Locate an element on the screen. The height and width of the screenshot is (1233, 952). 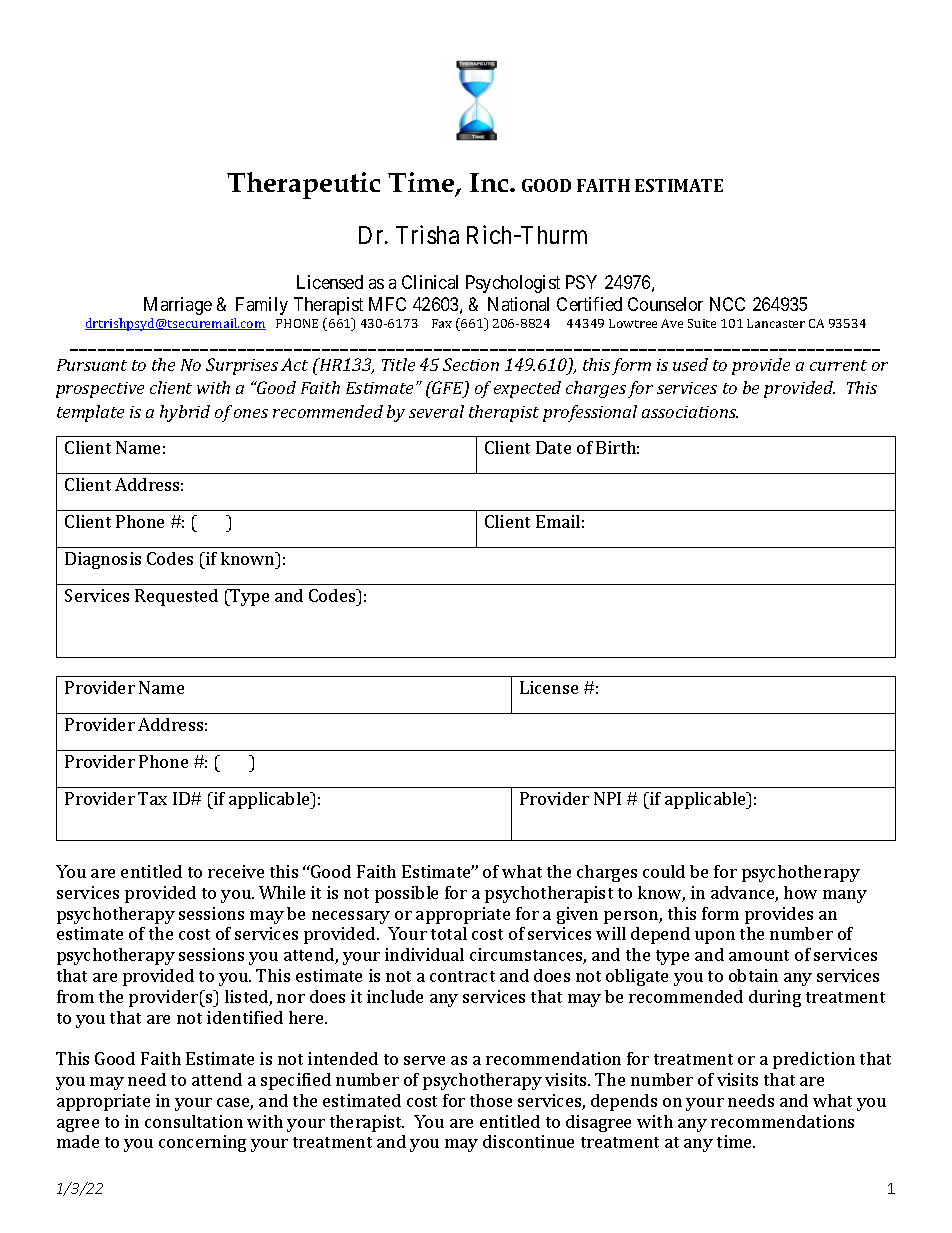
possible is located at coordinates (406, 894).
